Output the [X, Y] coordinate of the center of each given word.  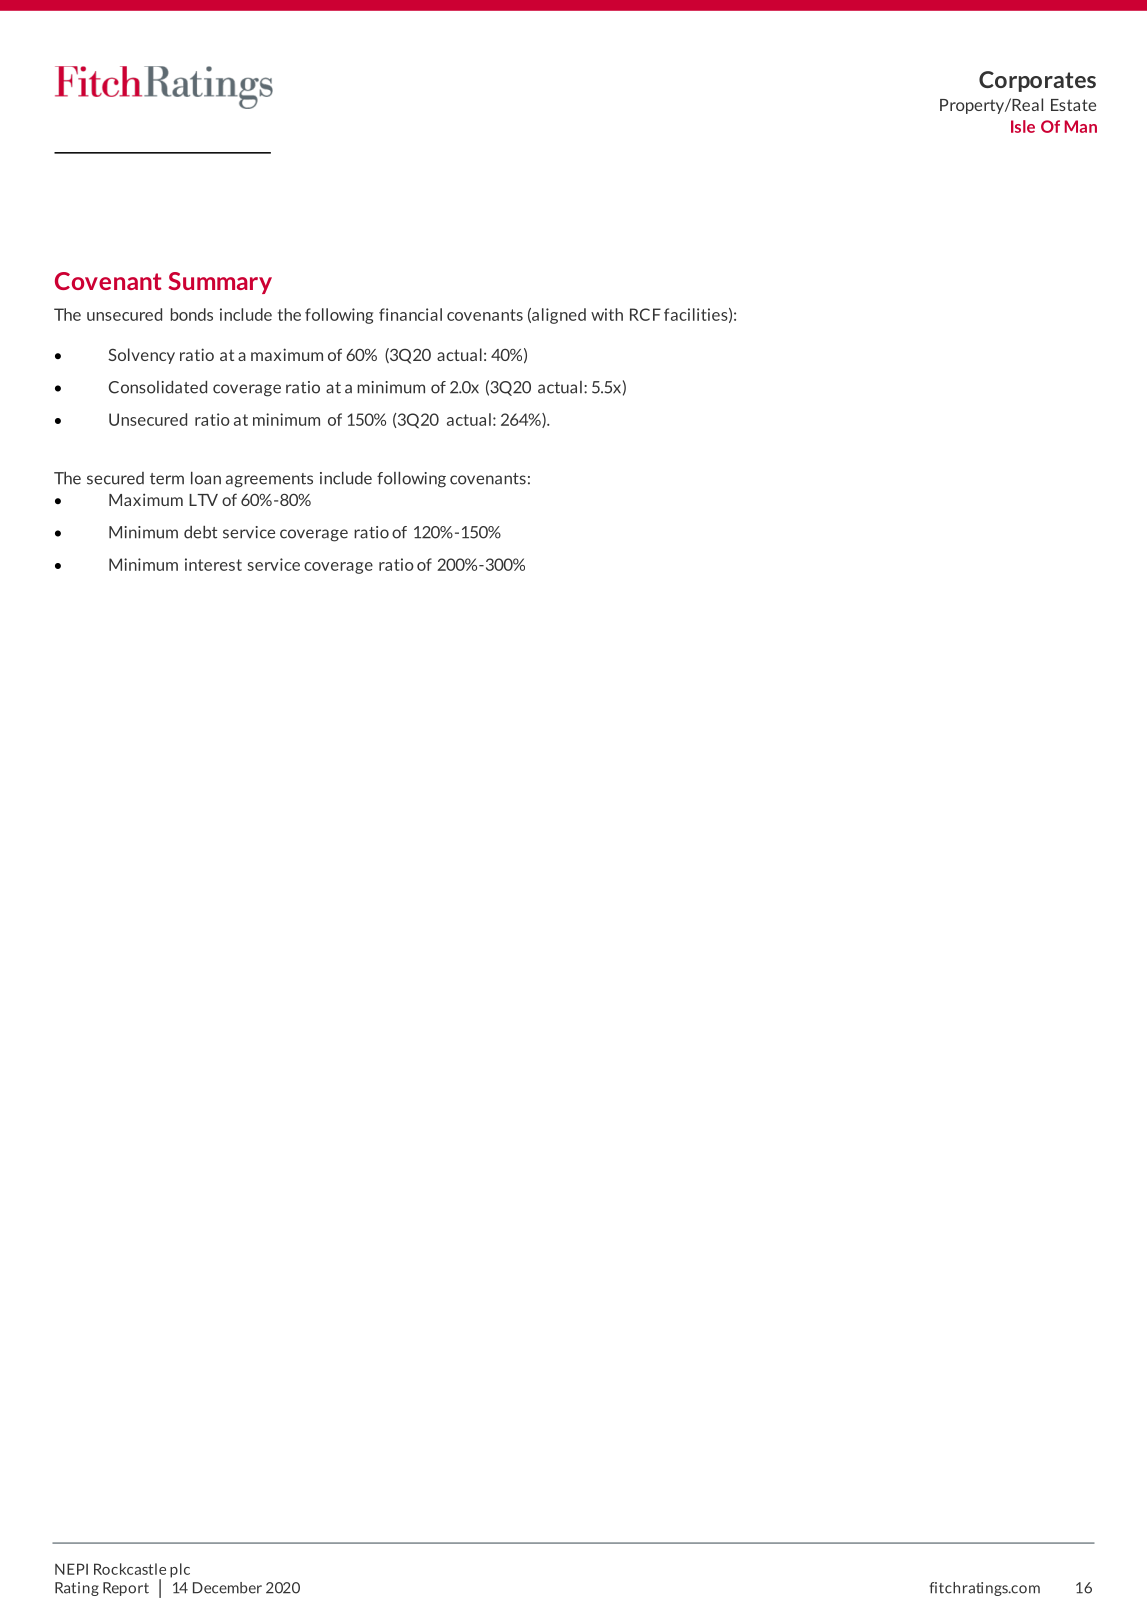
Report [126, 1589]
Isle [1023, 126]
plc [180, 1570]
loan [206, 478]
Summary [220, 283]
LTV [203, 500]
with [607, 314]
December [227, 1588]
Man [1081, 126]
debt [200, 532]
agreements [269, 480]
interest [213, 564]
